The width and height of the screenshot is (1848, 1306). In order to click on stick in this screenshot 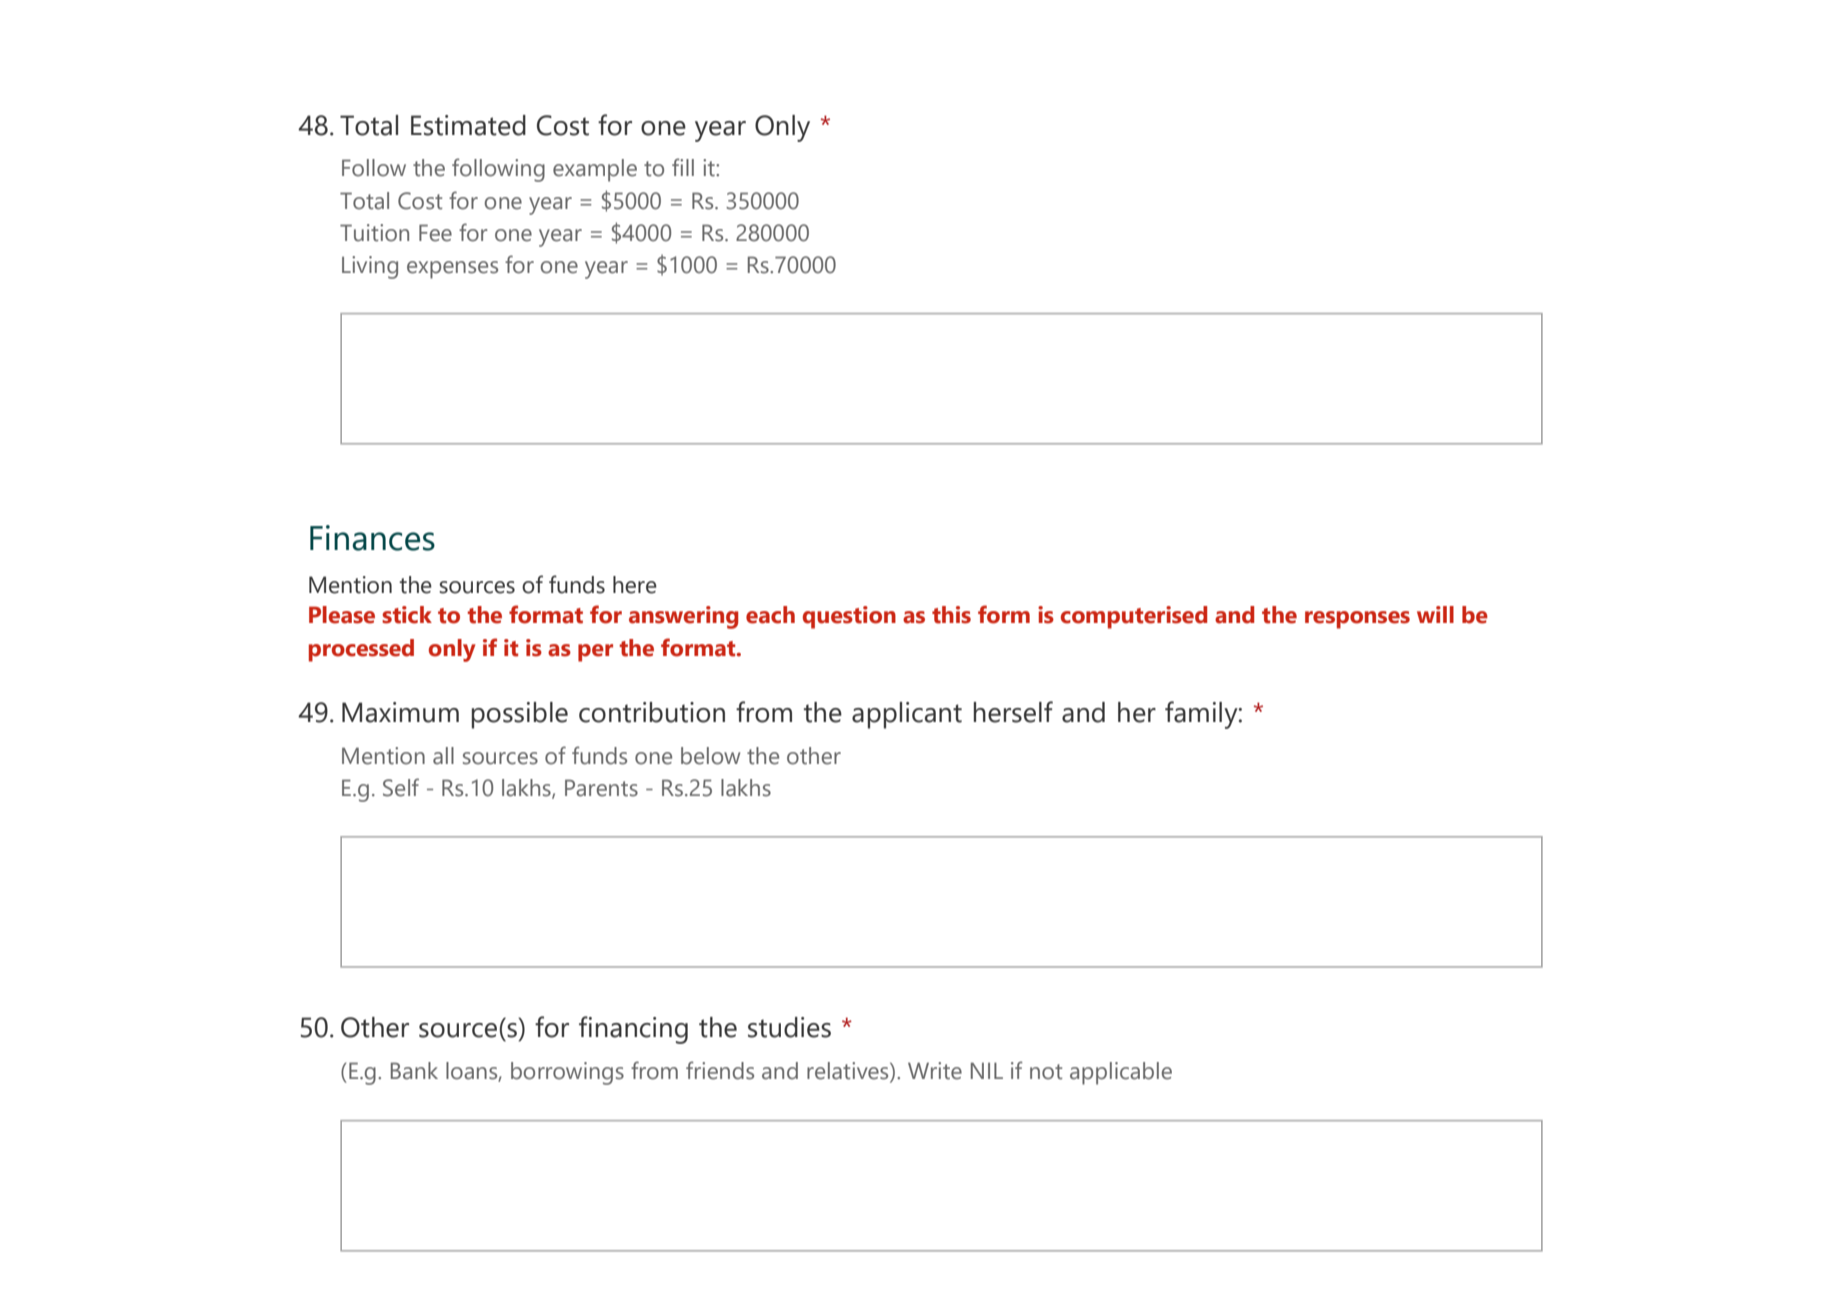, I will do `click(407, 615)`.
